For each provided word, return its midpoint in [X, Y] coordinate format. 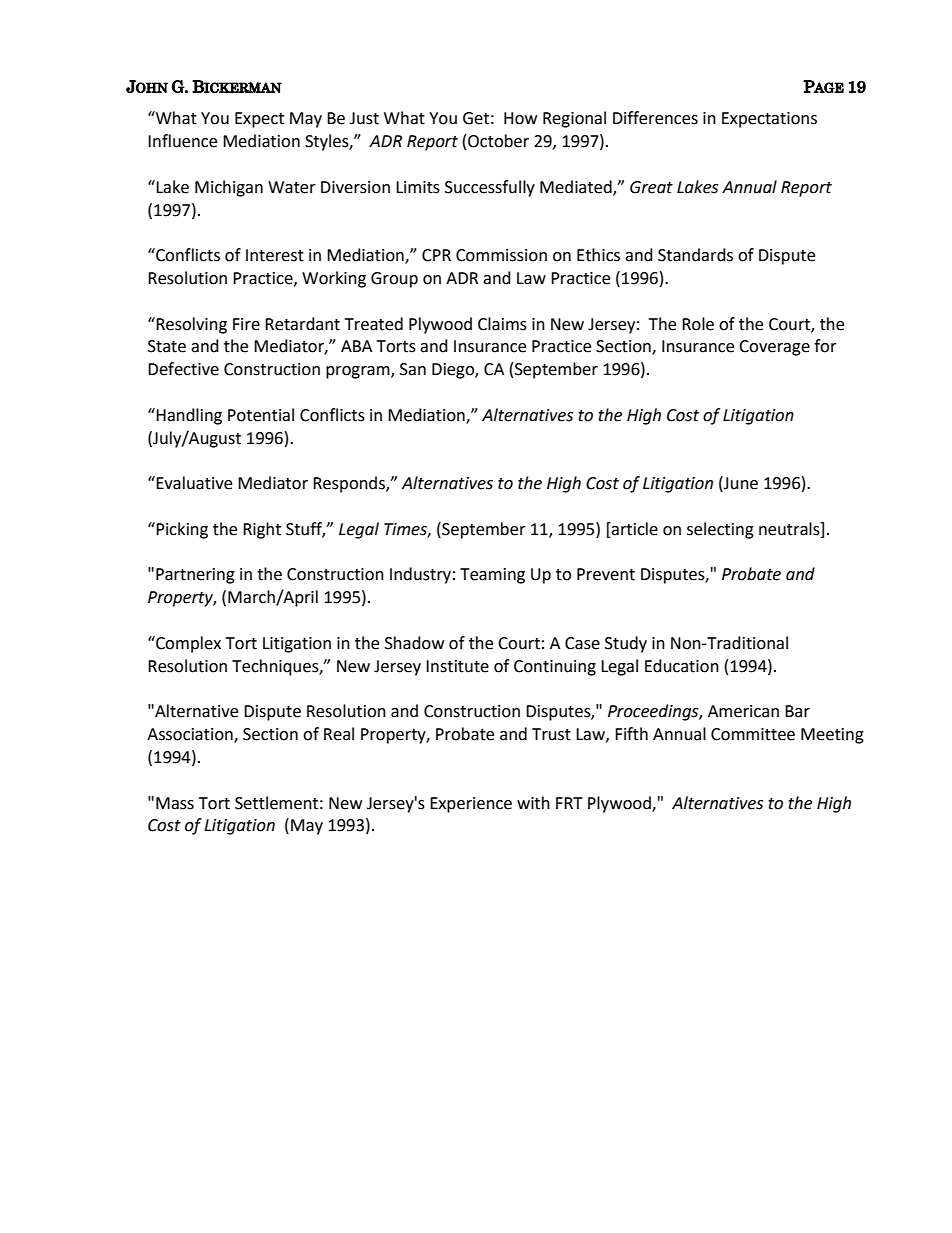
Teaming [492, 576]
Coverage [774, 348]
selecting [720, 530]
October [498, 141]
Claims [502, 324]
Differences [655, 118]
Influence [182, 141]
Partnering [195, 576]
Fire [246, 324]
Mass [175, 803]
